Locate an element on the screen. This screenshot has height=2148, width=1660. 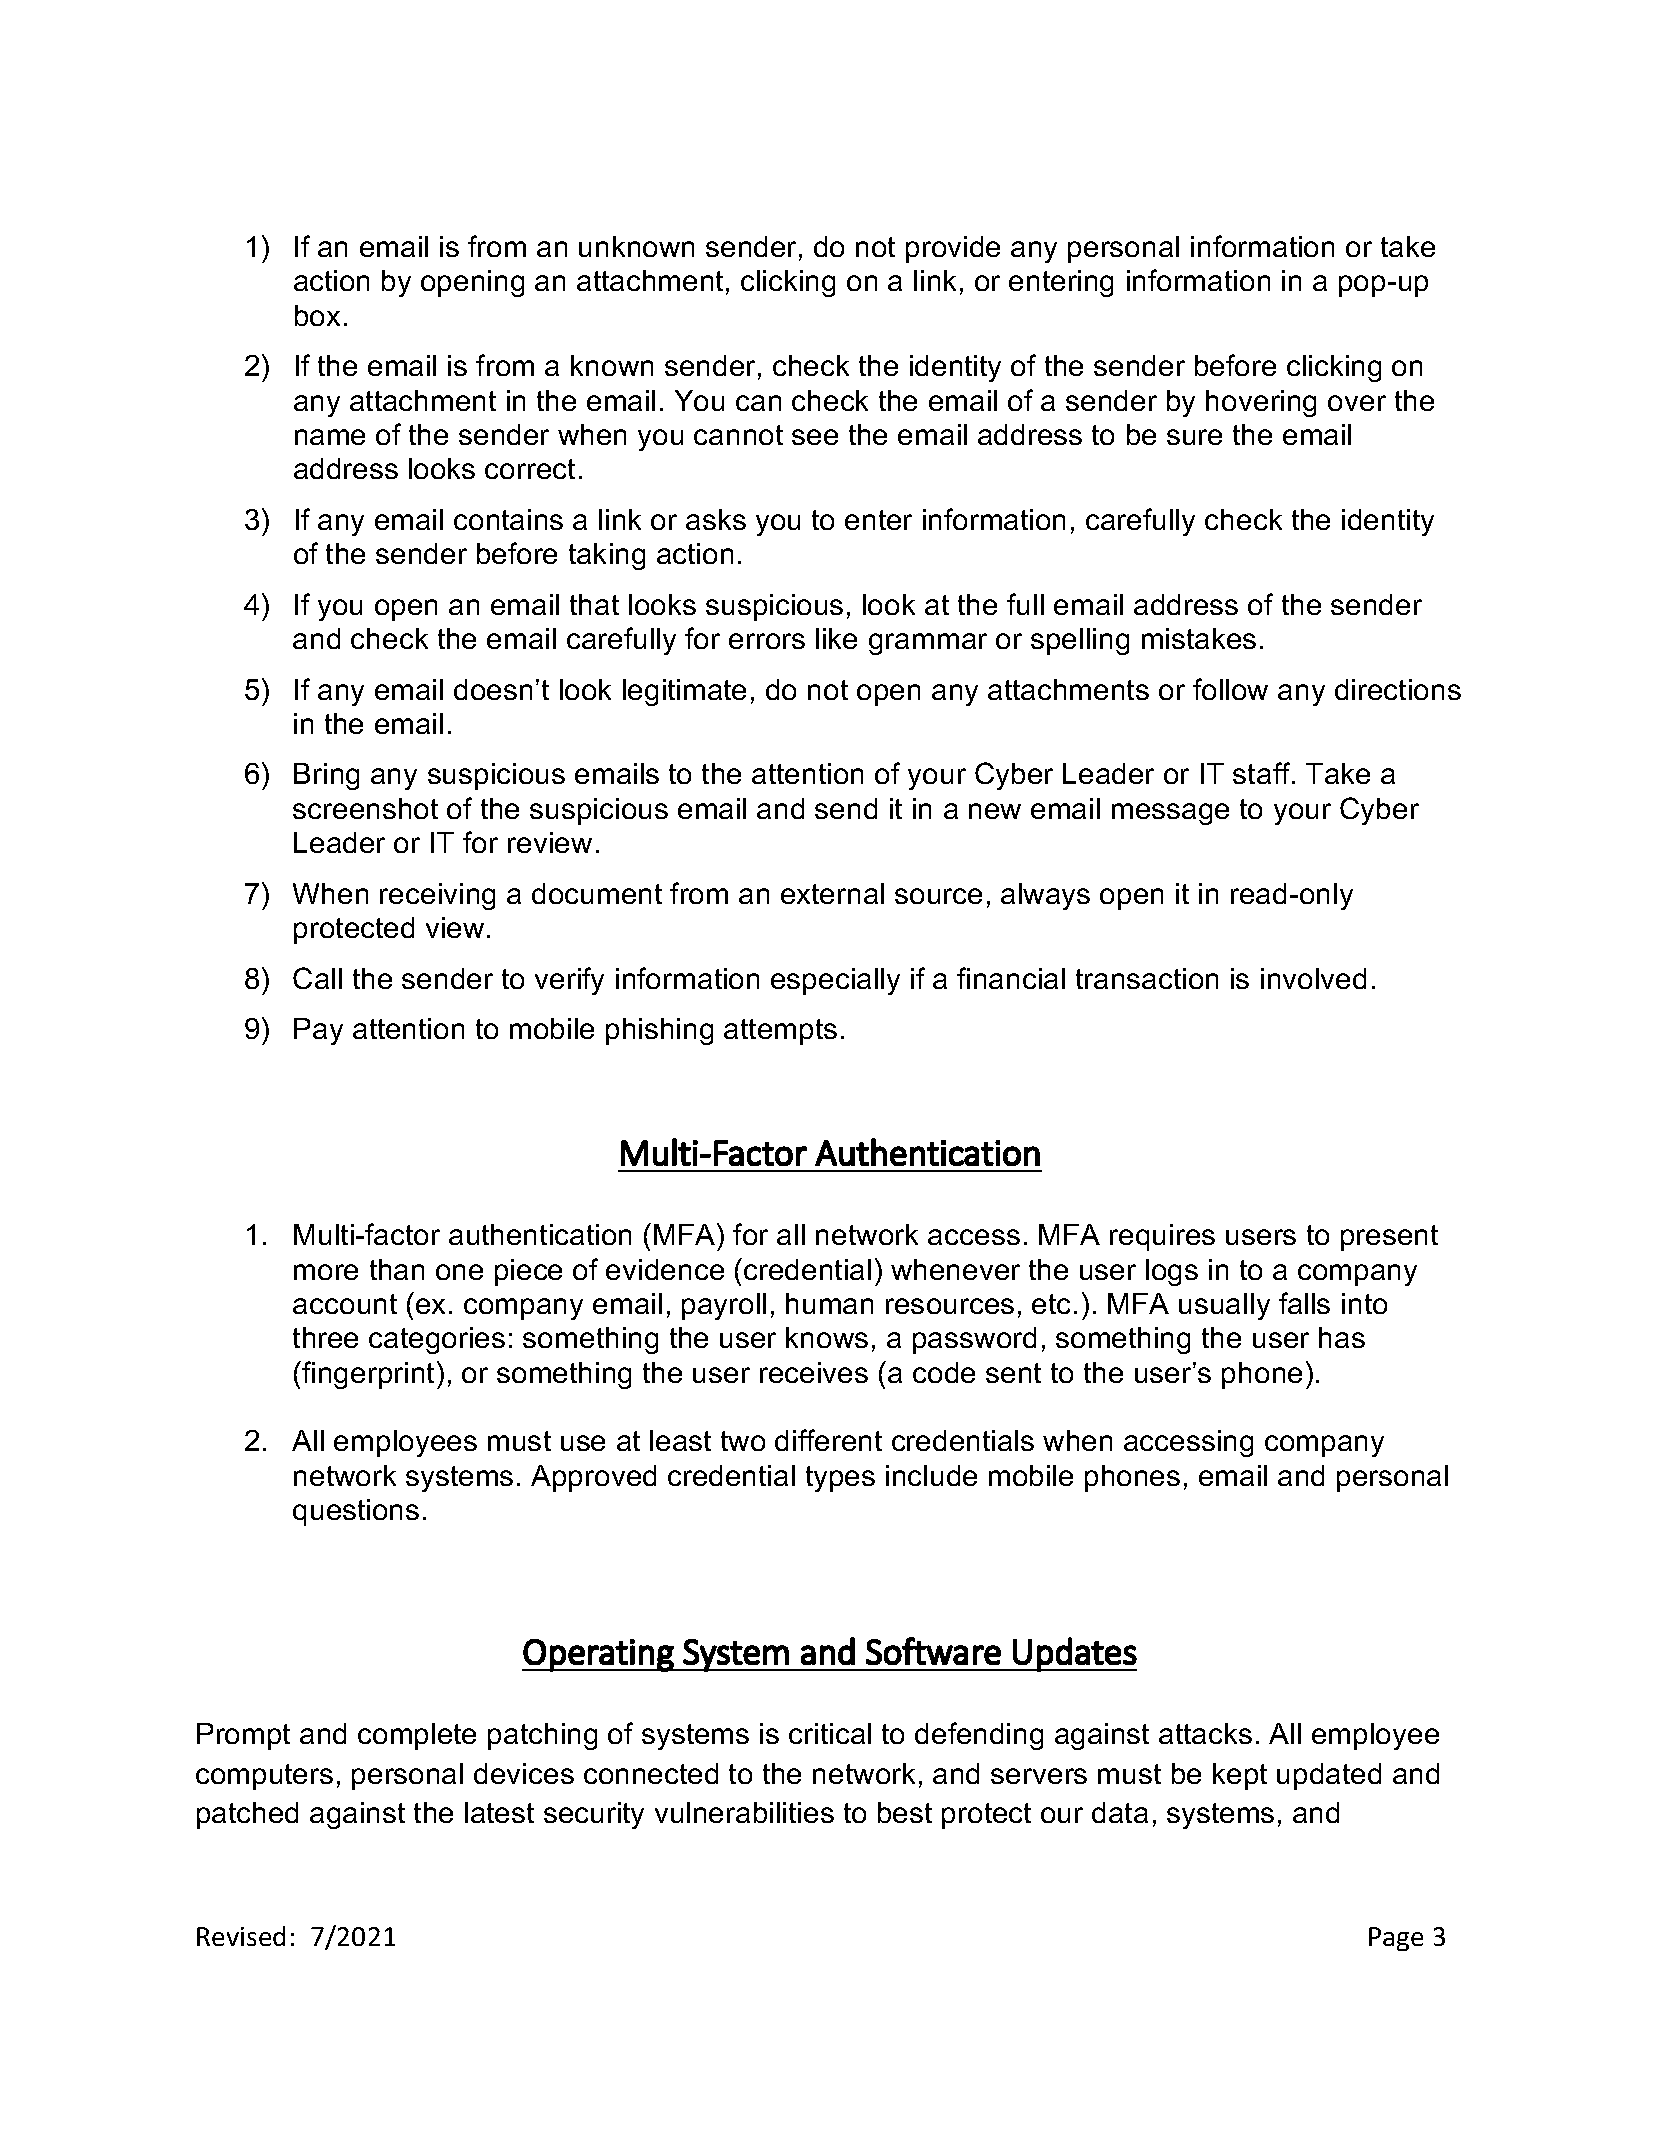
usually is located at coordinates (1224, 1306).
